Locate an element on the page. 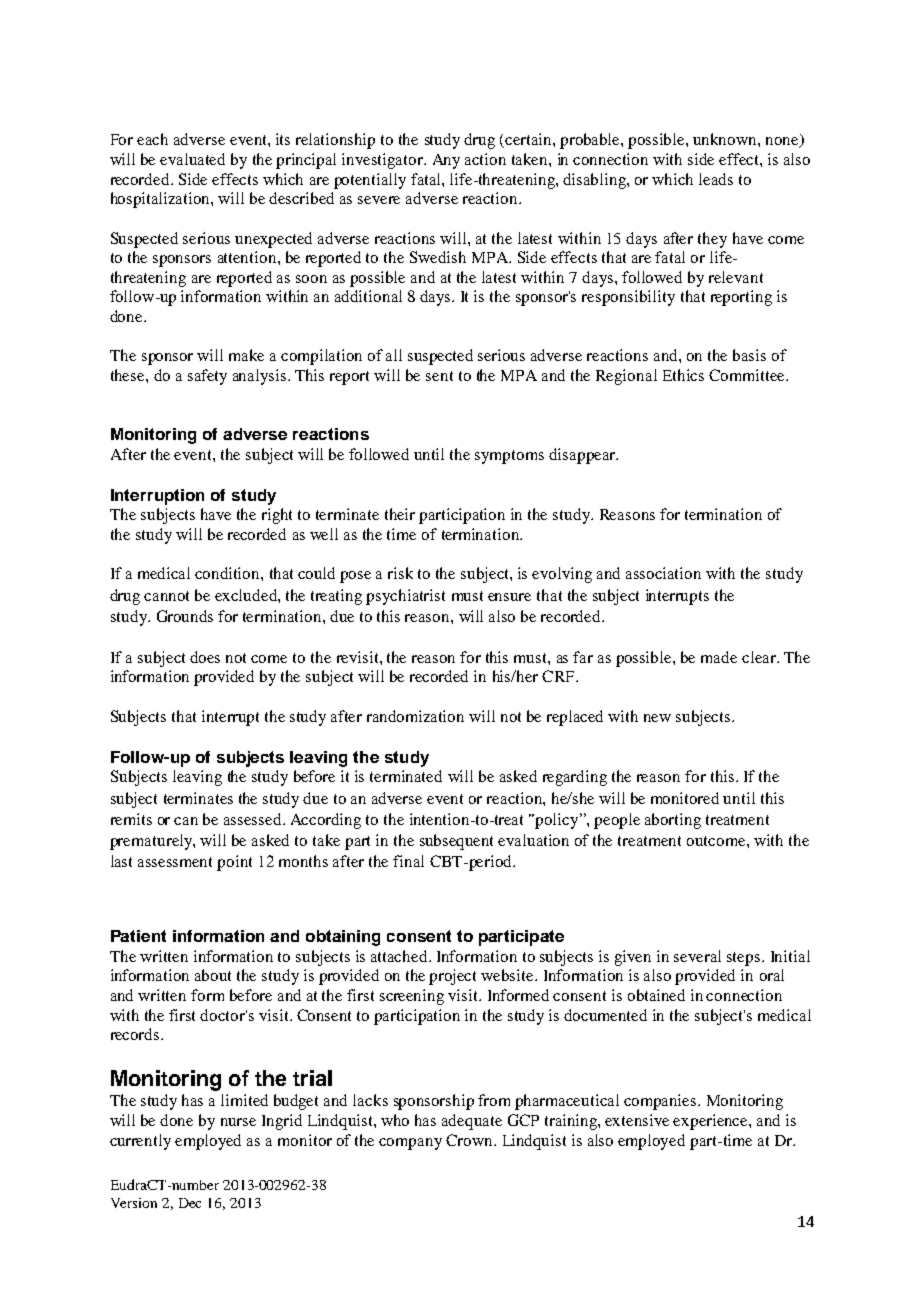  evaluated is located at coordinates (192, 159).
